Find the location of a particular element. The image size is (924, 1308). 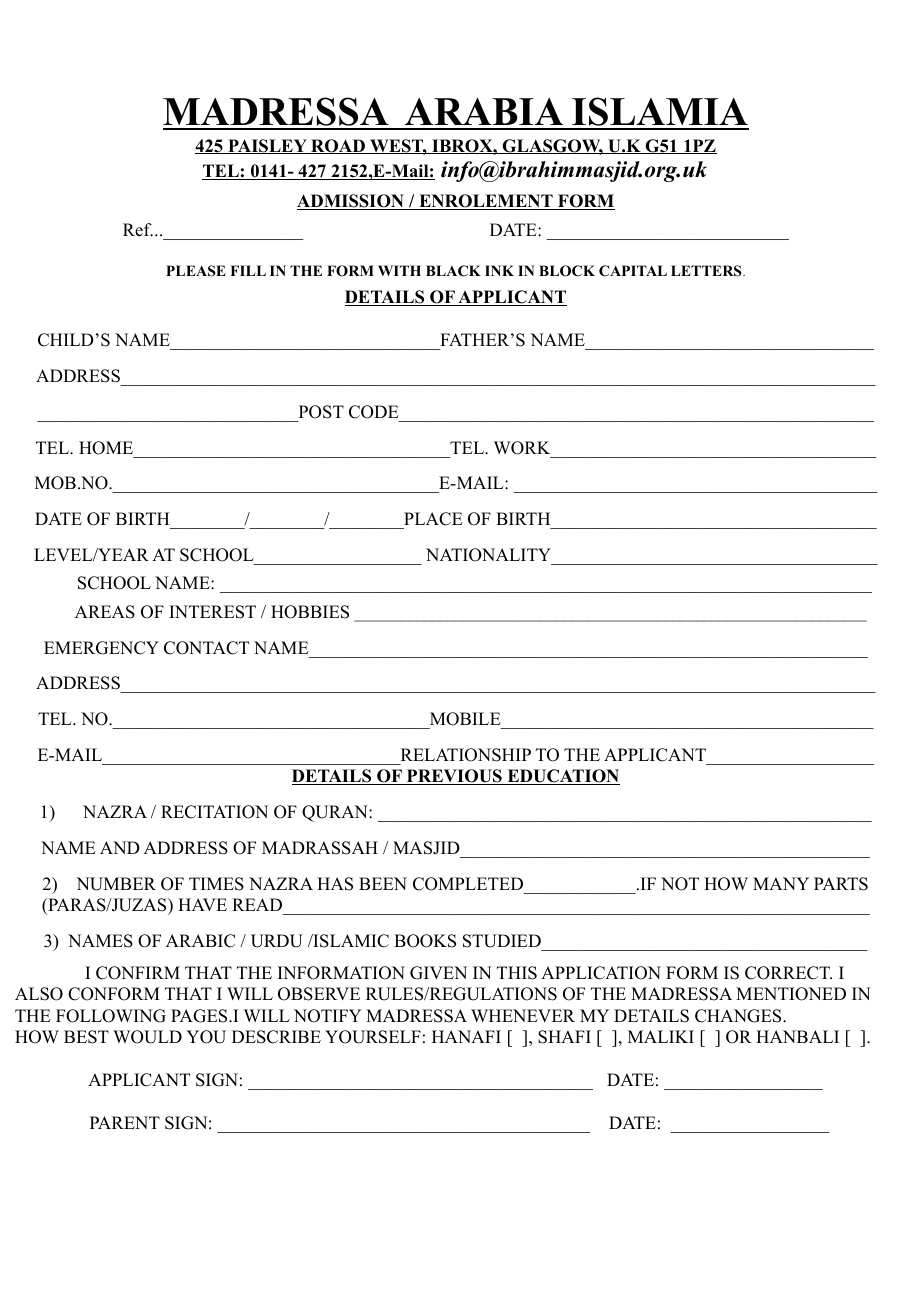

AREAS is located at coordinates (105, 612).
